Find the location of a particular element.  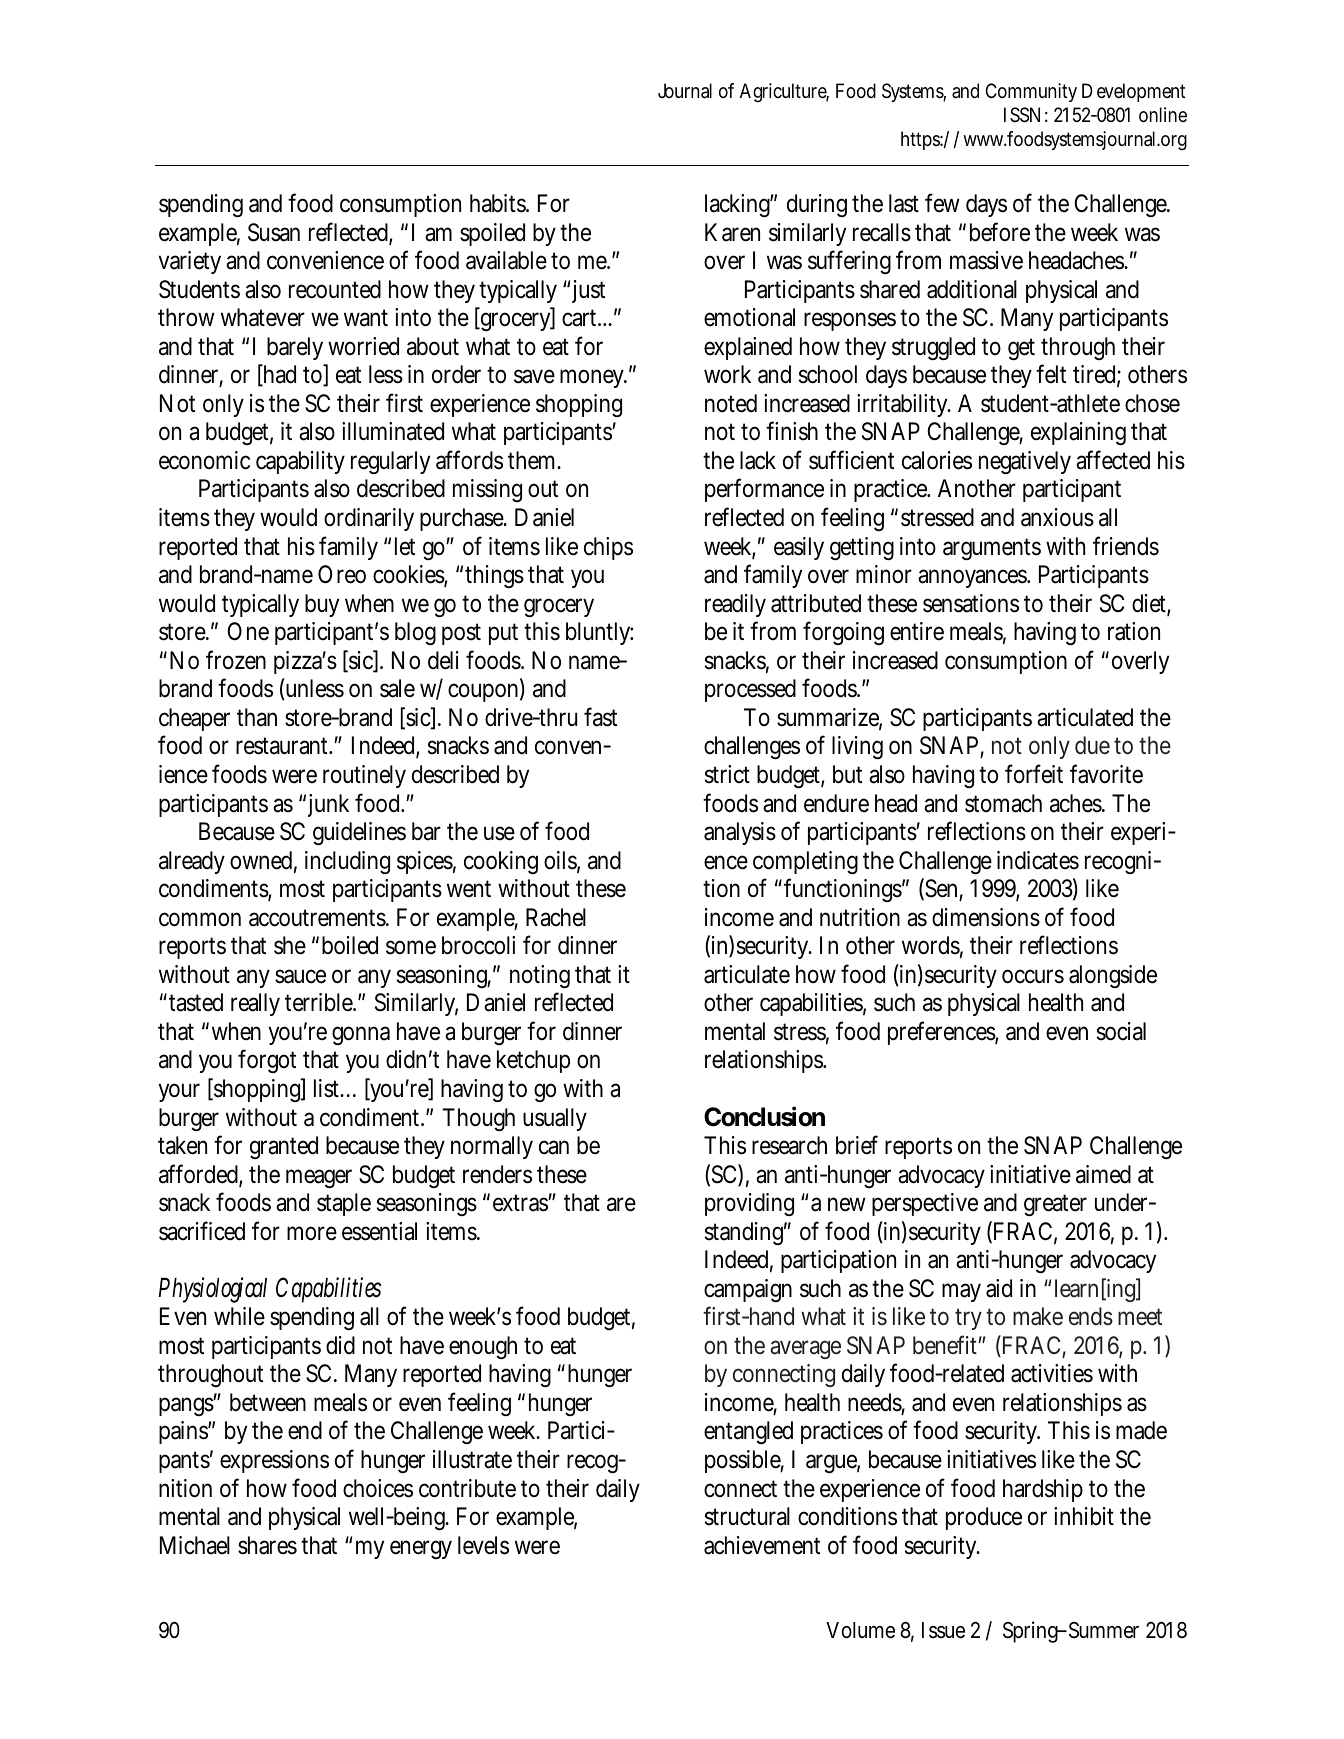

Susan is located at coordinates (274, 232).
